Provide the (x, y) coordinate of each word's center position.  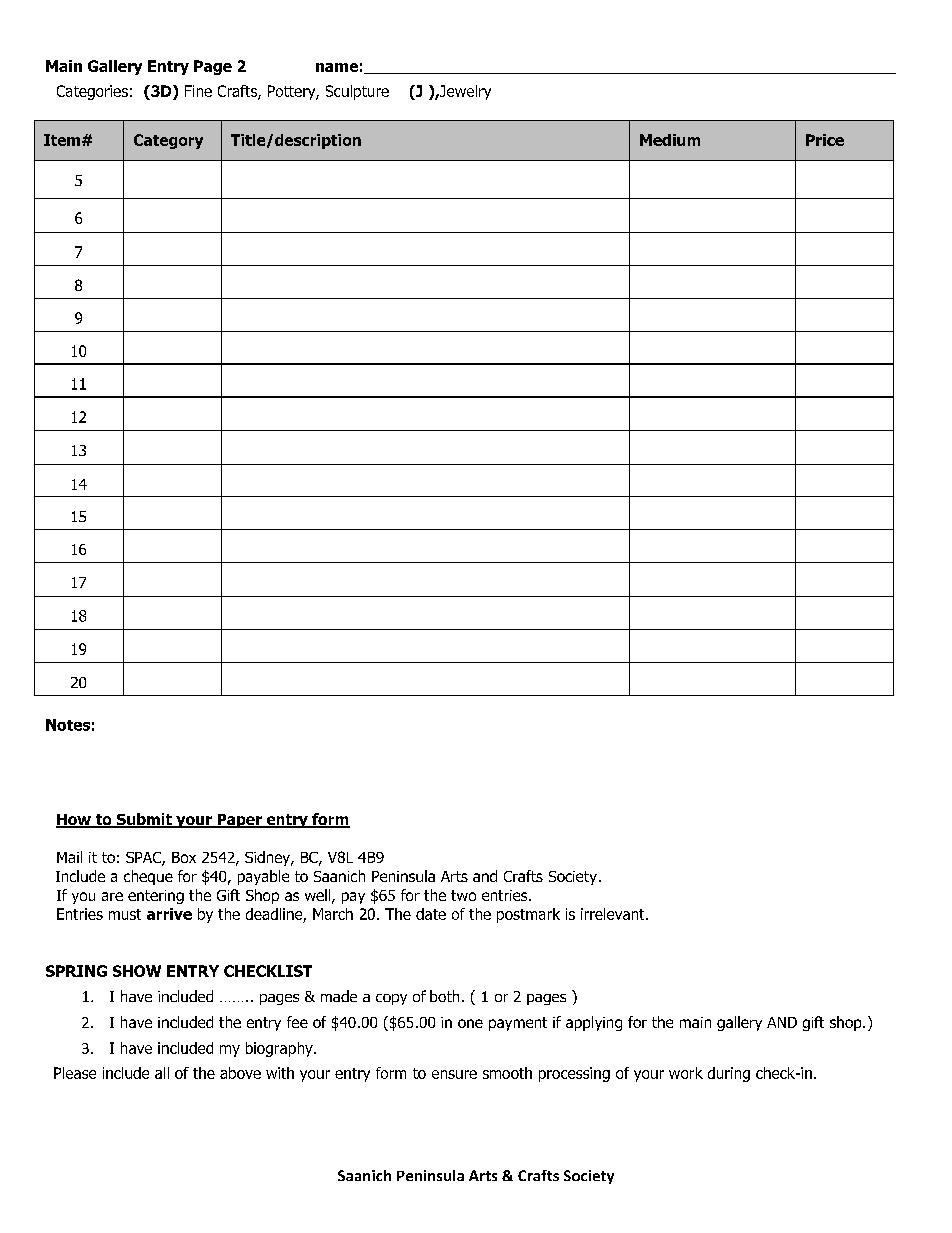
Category (168, 141)
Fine (198, 91)
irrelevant (614, 914)
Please (75, 1073)
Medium (670, 140)
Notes (68, 725)
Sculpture (357, 92)
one (470, 1023)
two (463, 895)
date (431, 914)
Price (825, 140)
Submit (144, 820)
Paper (239, 821)
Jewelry (464, 92)
